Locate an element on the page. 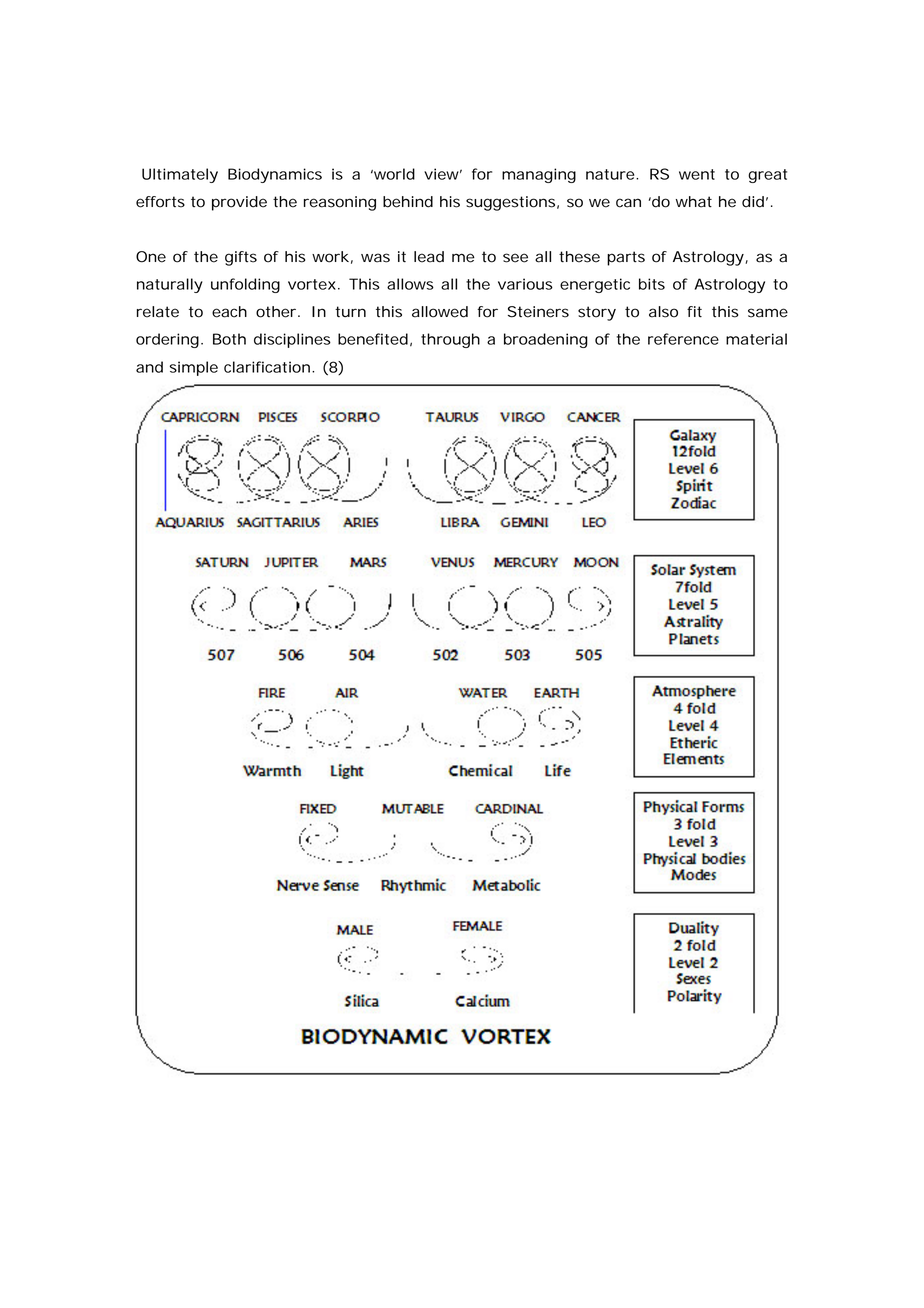 The height and width of the document is (1308, 924). parts is located at coordinates (626, 258).
